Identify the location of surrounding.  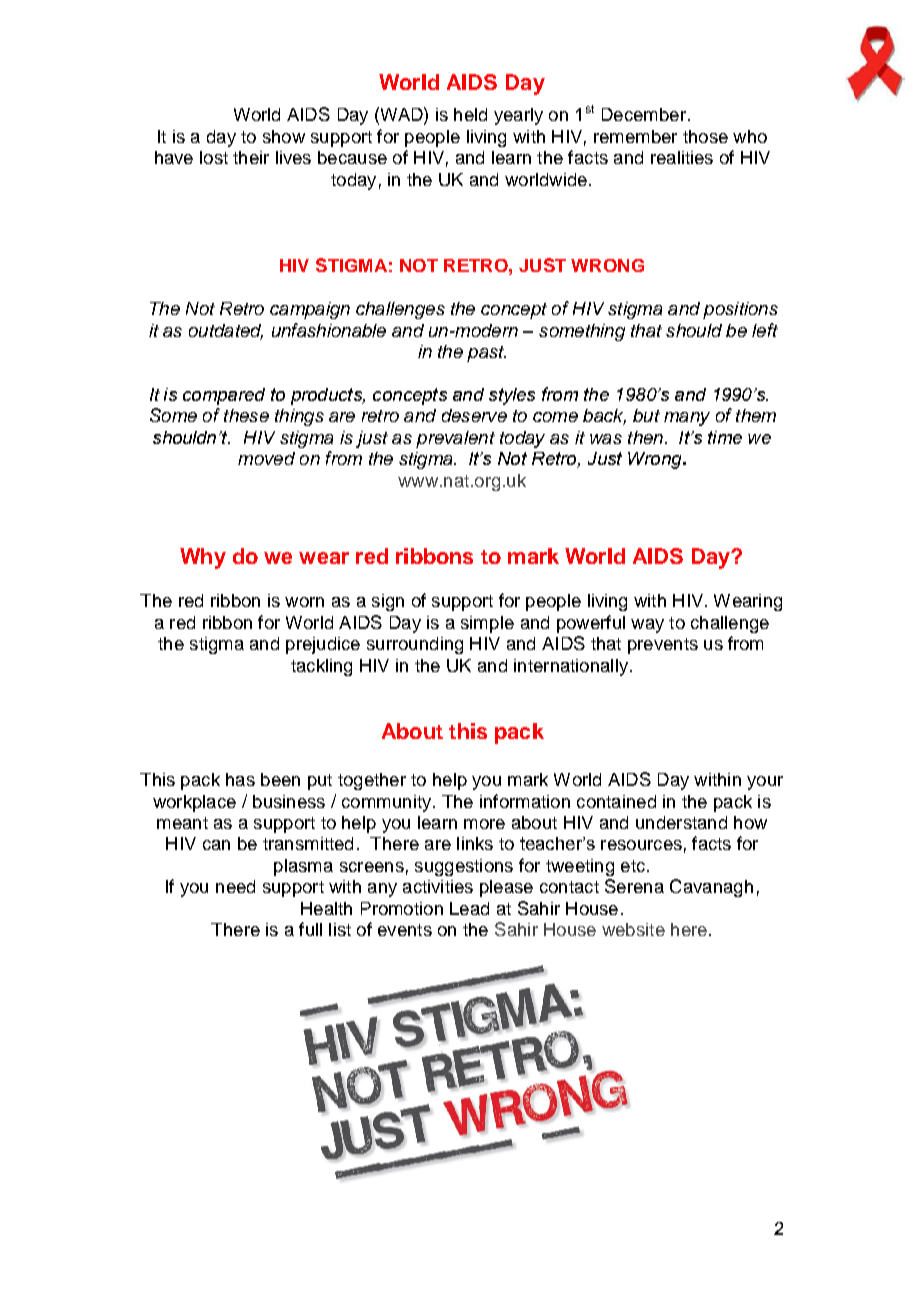
(415, 645).
